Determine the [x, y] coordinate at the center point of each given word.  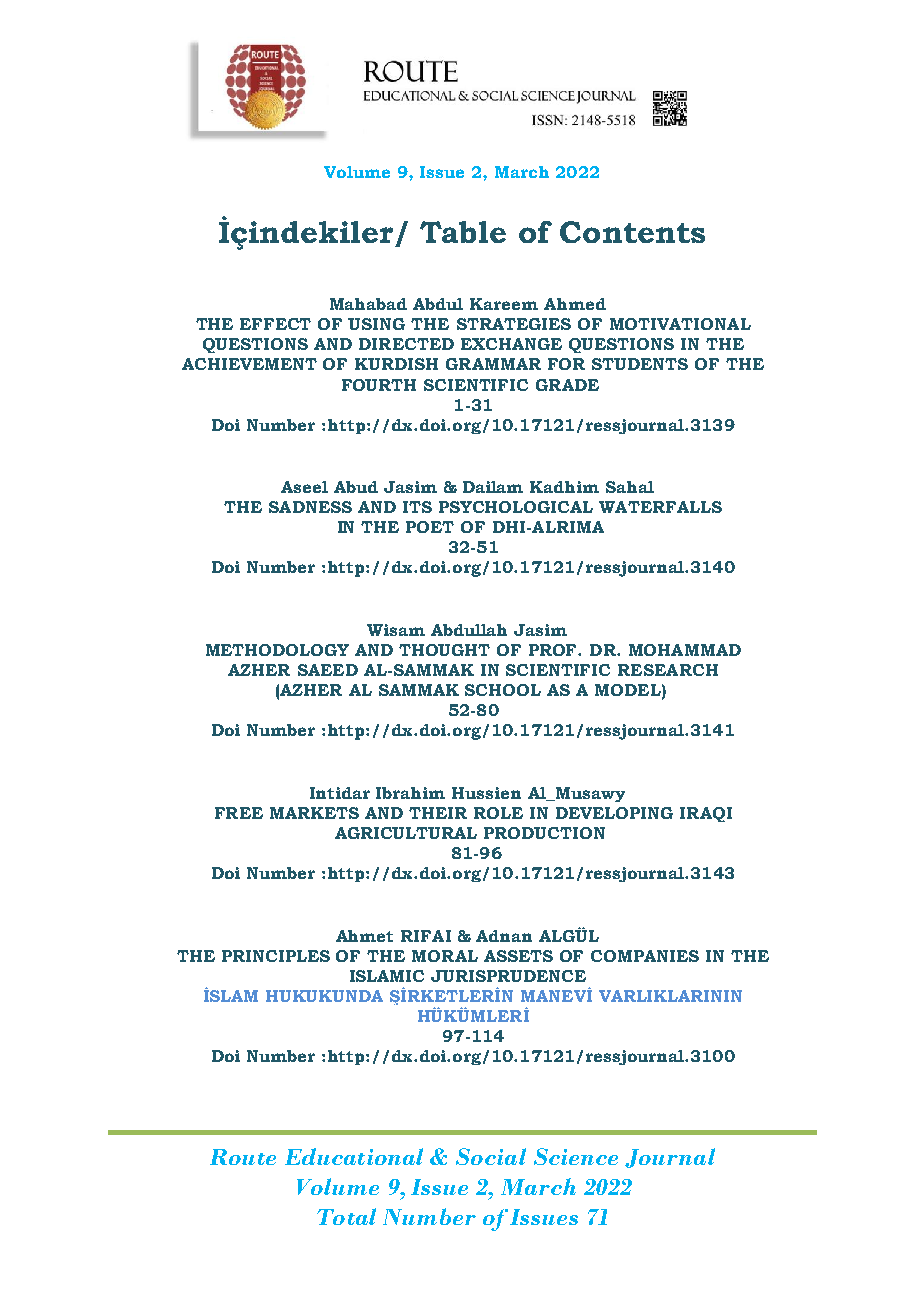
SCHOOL [503, 690]
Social [491, 1156]
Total [346, 1216]
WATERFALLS [660, 507]
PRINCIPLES [276, 956]
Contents [632, 232]
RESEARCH [668, 670]
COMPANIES [645, 956]
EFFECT [275, 324]
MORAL [445, 956]
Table [463, 232]
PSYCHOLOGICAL [516, 507]
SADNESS [310, 507]
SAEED [328, 670]
